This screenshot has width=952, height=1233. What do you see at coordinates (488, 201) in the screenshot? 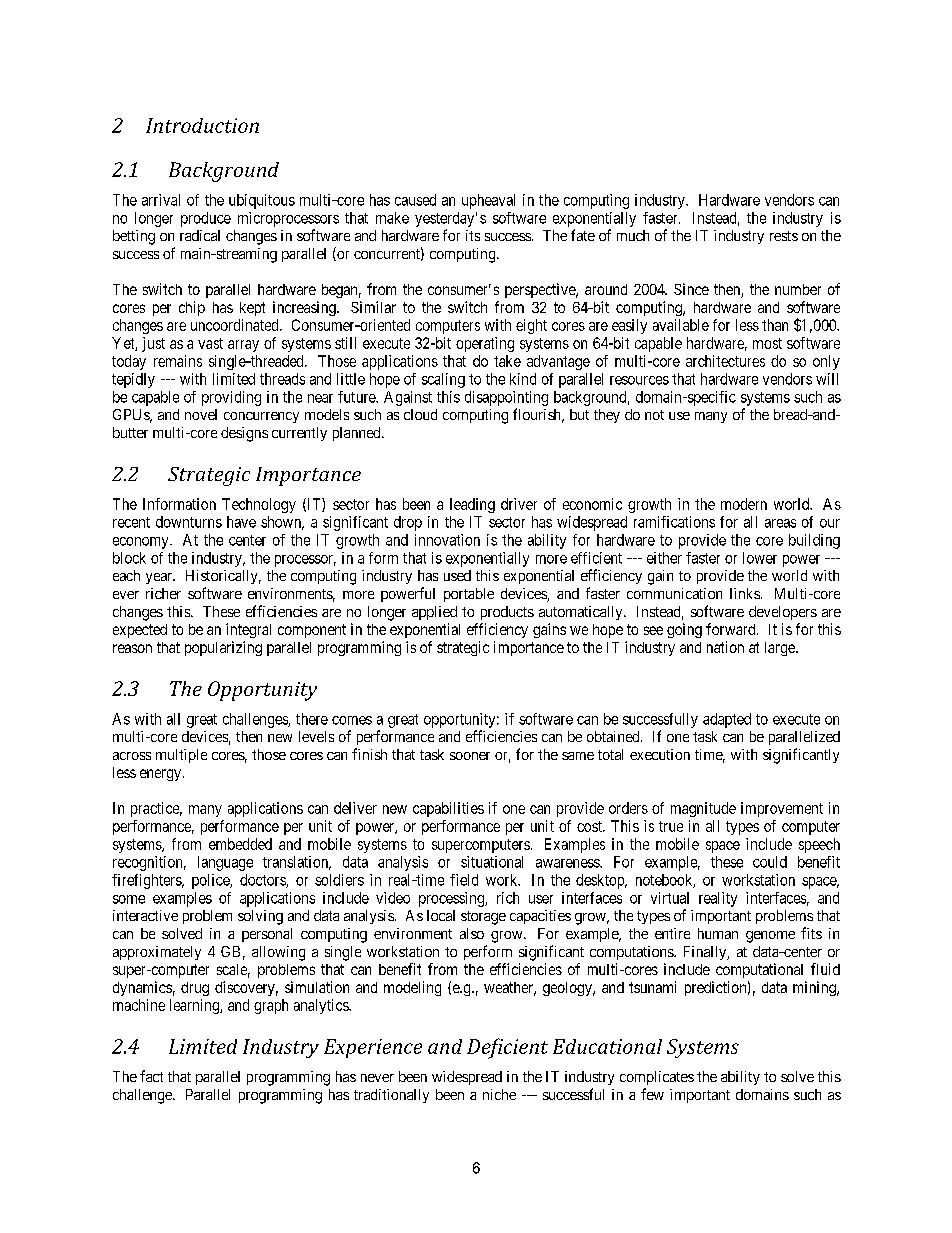
I see `upheaval` at bounding box center [488, 201].
